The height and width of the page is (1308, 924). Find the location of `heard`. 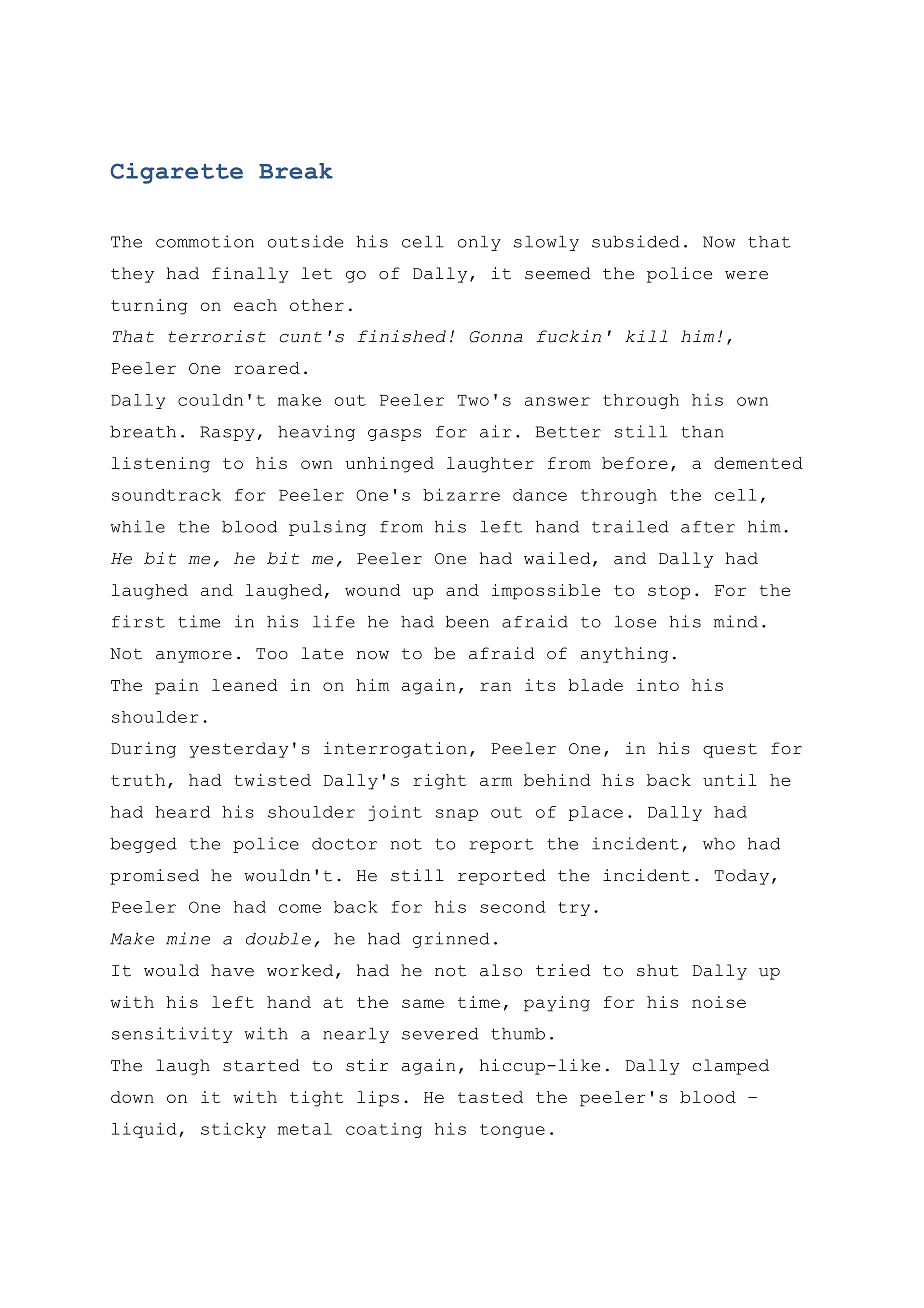

heard is located at coordinates (182, 812).
